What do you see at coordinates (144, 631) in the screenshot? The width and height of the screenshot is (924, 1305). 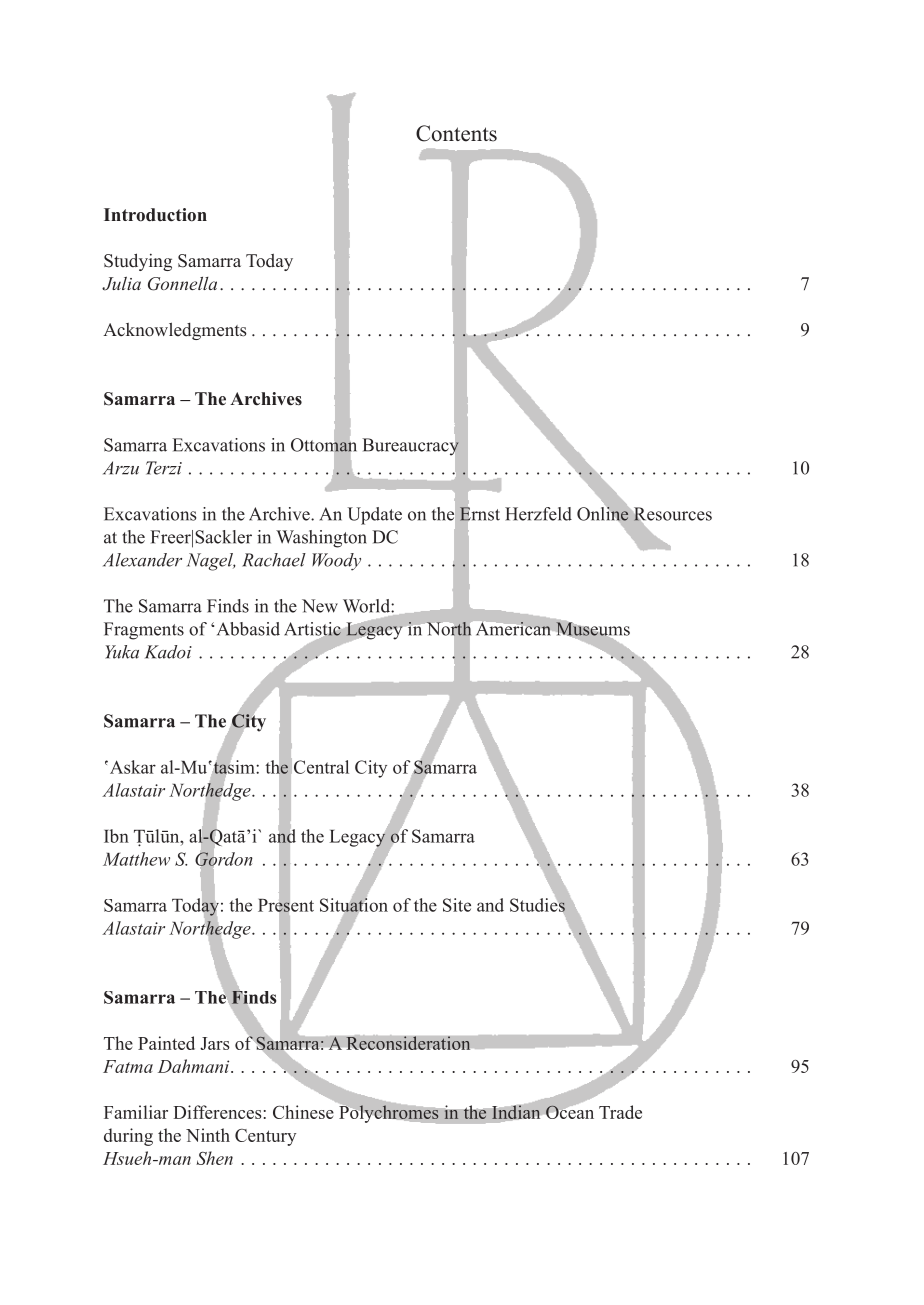 I see `Fragments` at bounding box center [144, 631].
